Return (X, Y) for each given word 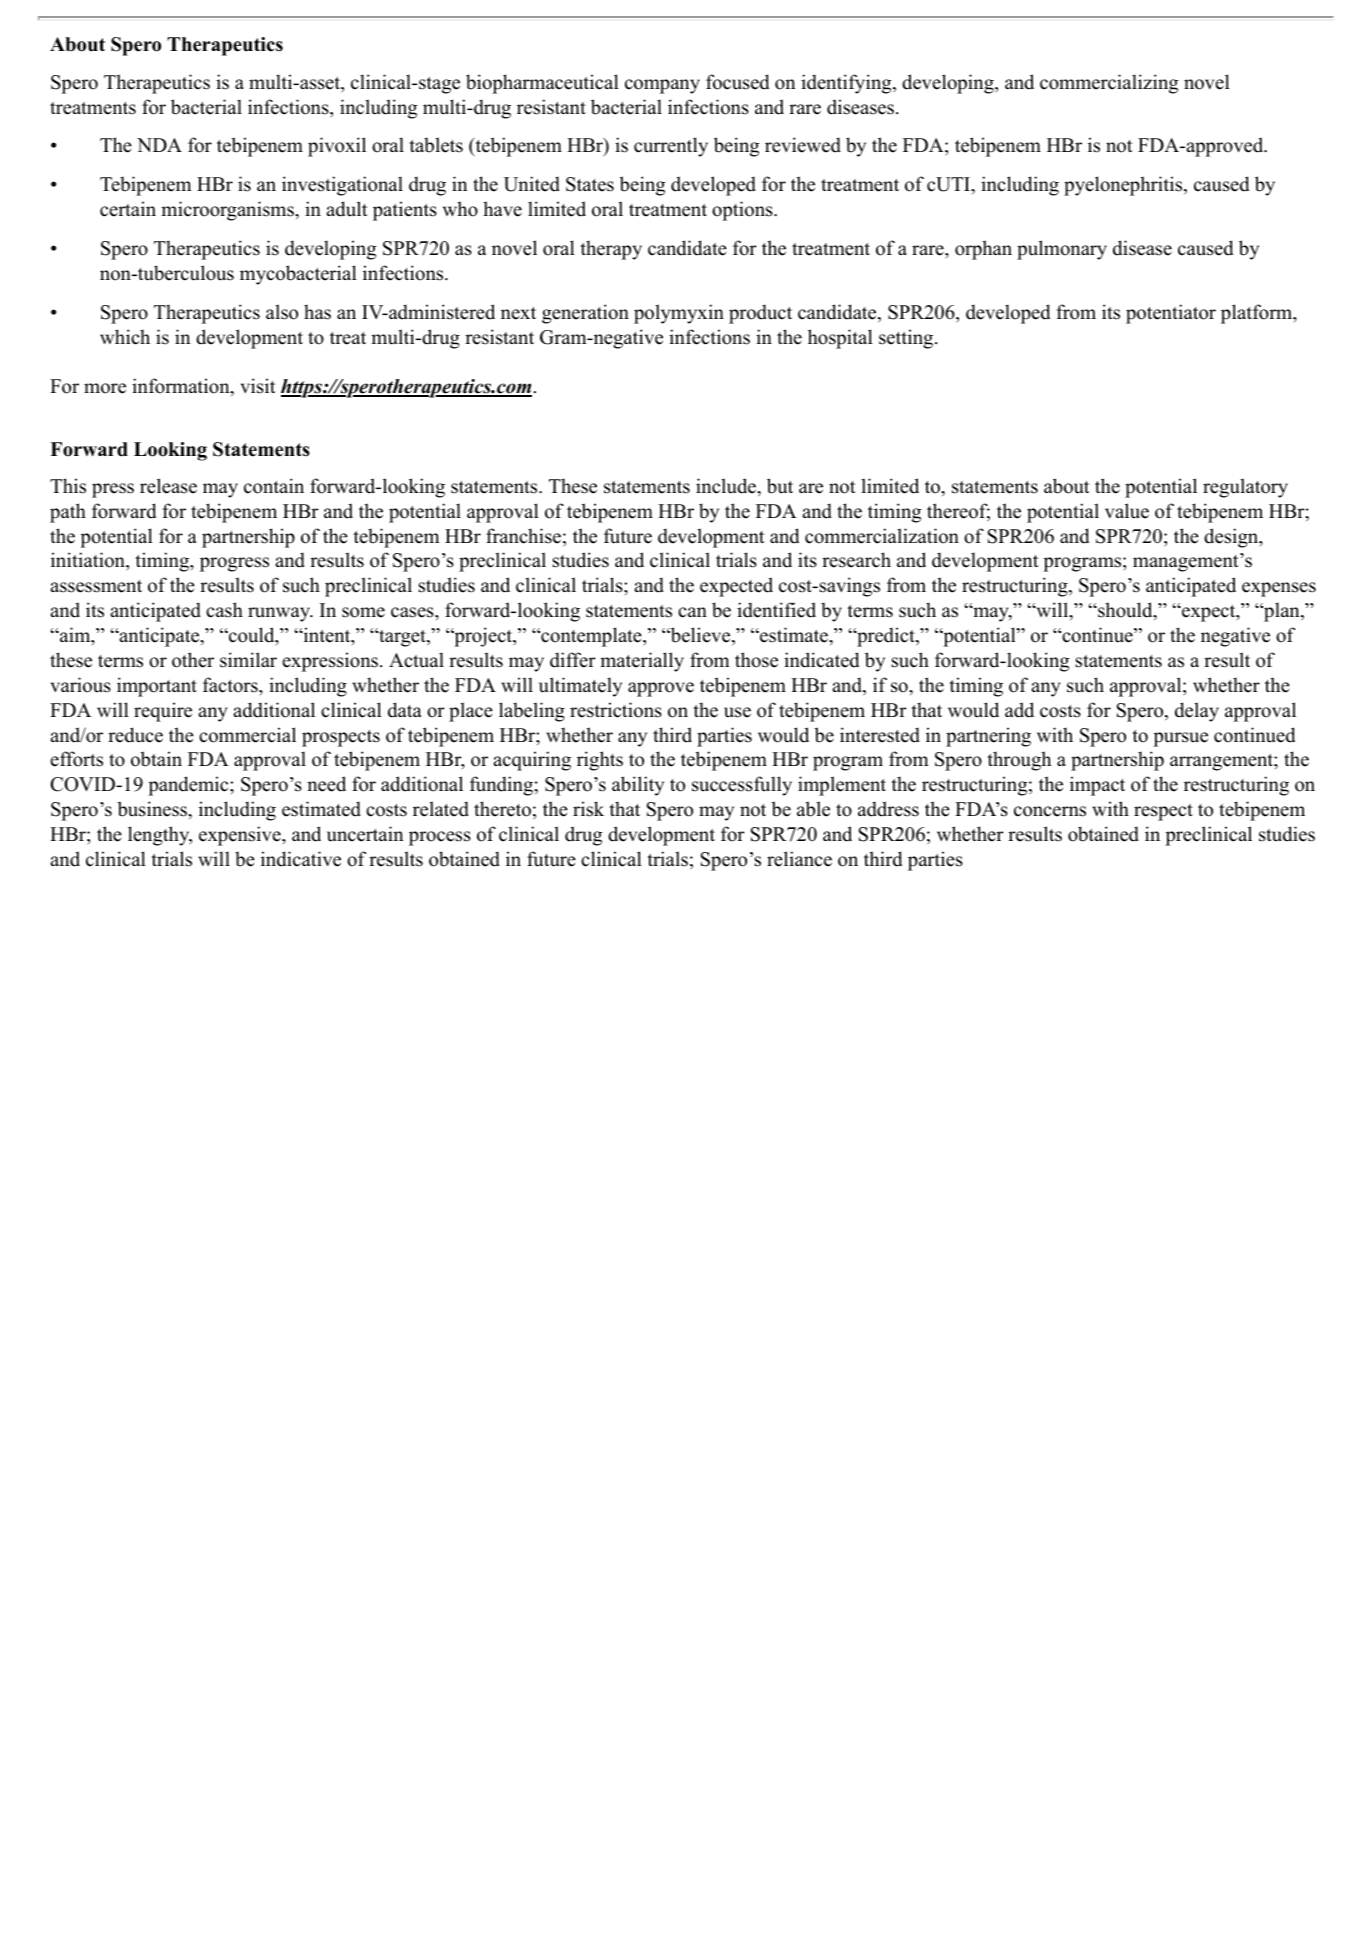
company (662, 86)
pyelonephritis (1124, 186)
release (168, 486)
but (780, 486)
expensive (241, 836)
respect (1163, 812)
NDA (159, 145)
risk (588, 809)
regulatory (1245, 488)
